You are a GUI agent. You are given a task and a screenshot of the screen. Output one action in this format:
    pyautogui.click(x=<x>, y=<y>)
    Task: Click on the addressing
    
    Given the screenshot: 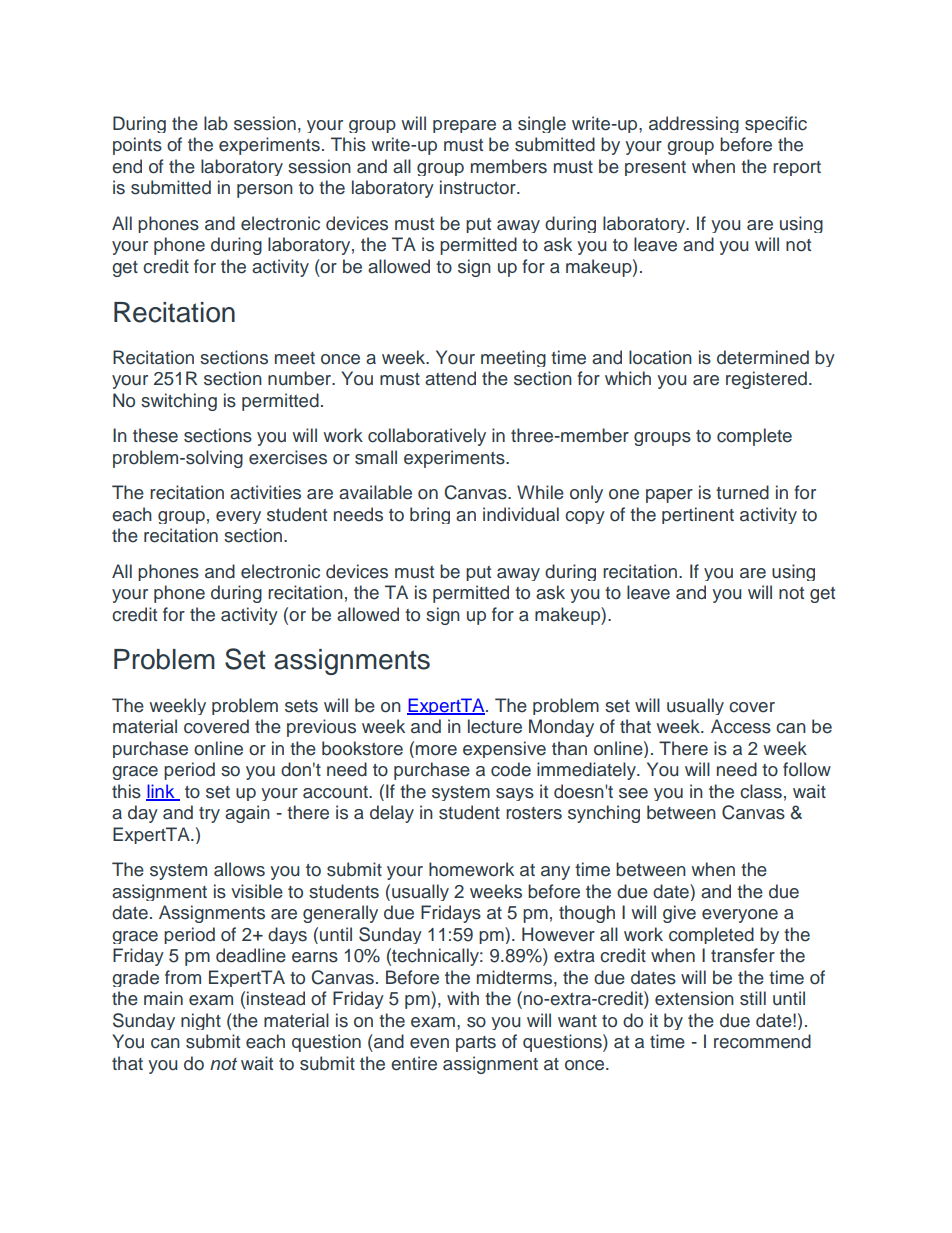 What is the action you would take?
    pyautogui.click(x=694, y=124)
